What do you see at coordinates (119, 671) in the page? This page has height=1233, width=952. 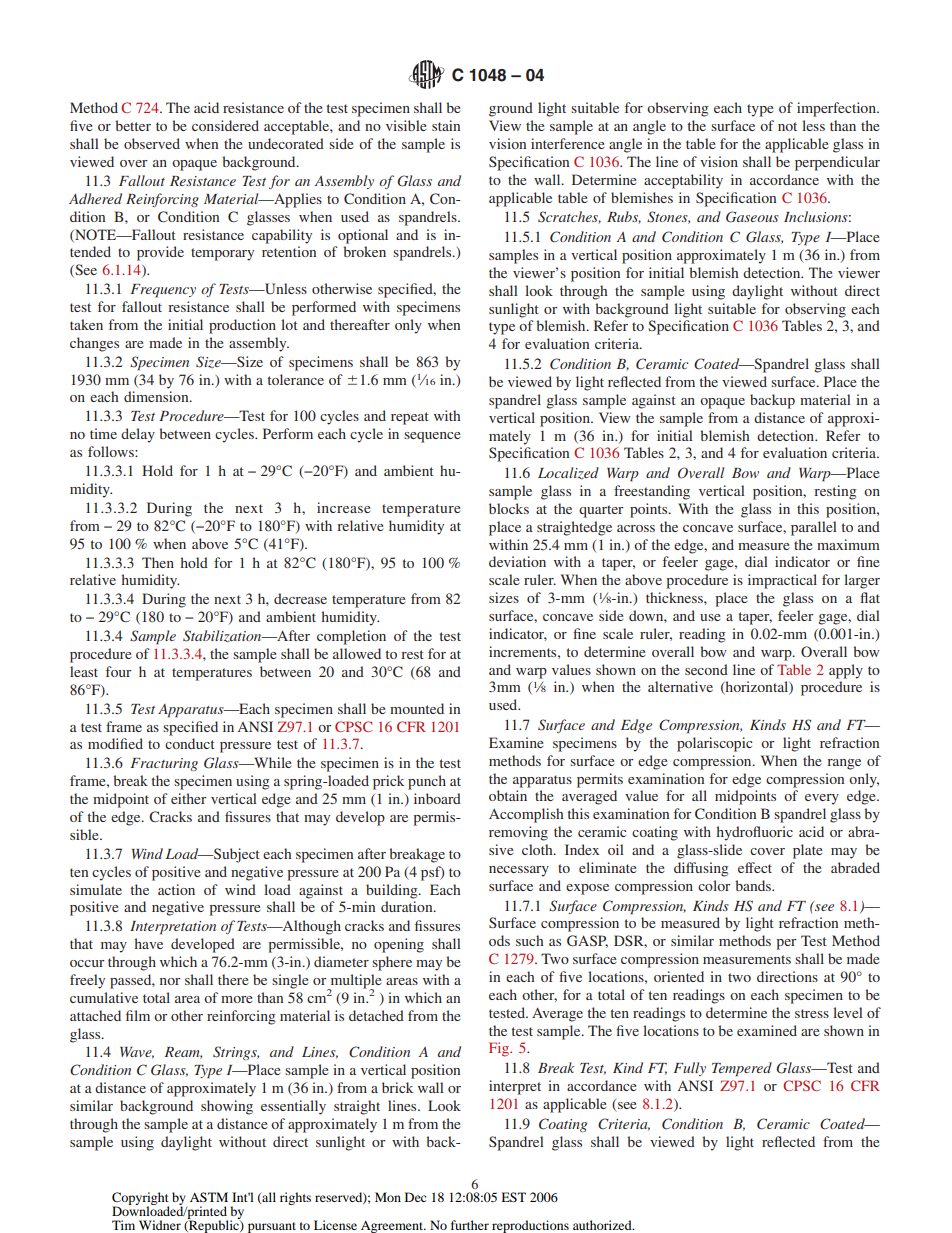 I see `four` at bounding box center [119, 671].
